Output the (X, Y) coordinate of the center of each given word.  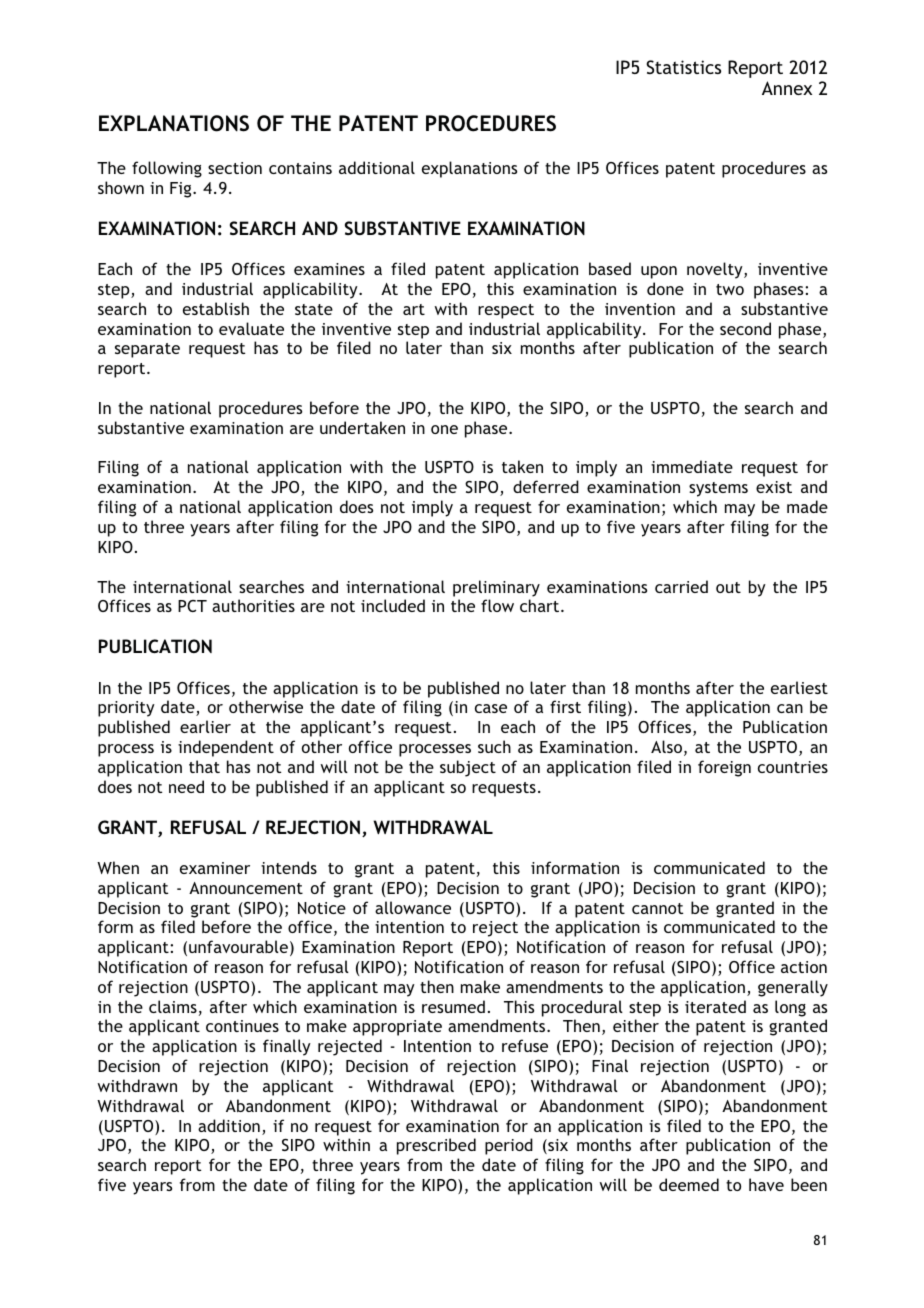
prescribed (436, 1146)
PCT (192, 606)
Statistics (683, 67)
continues (242, 1026)
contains (300, 168)
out (728, 587)
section (235, 168)
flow (497, 605)
